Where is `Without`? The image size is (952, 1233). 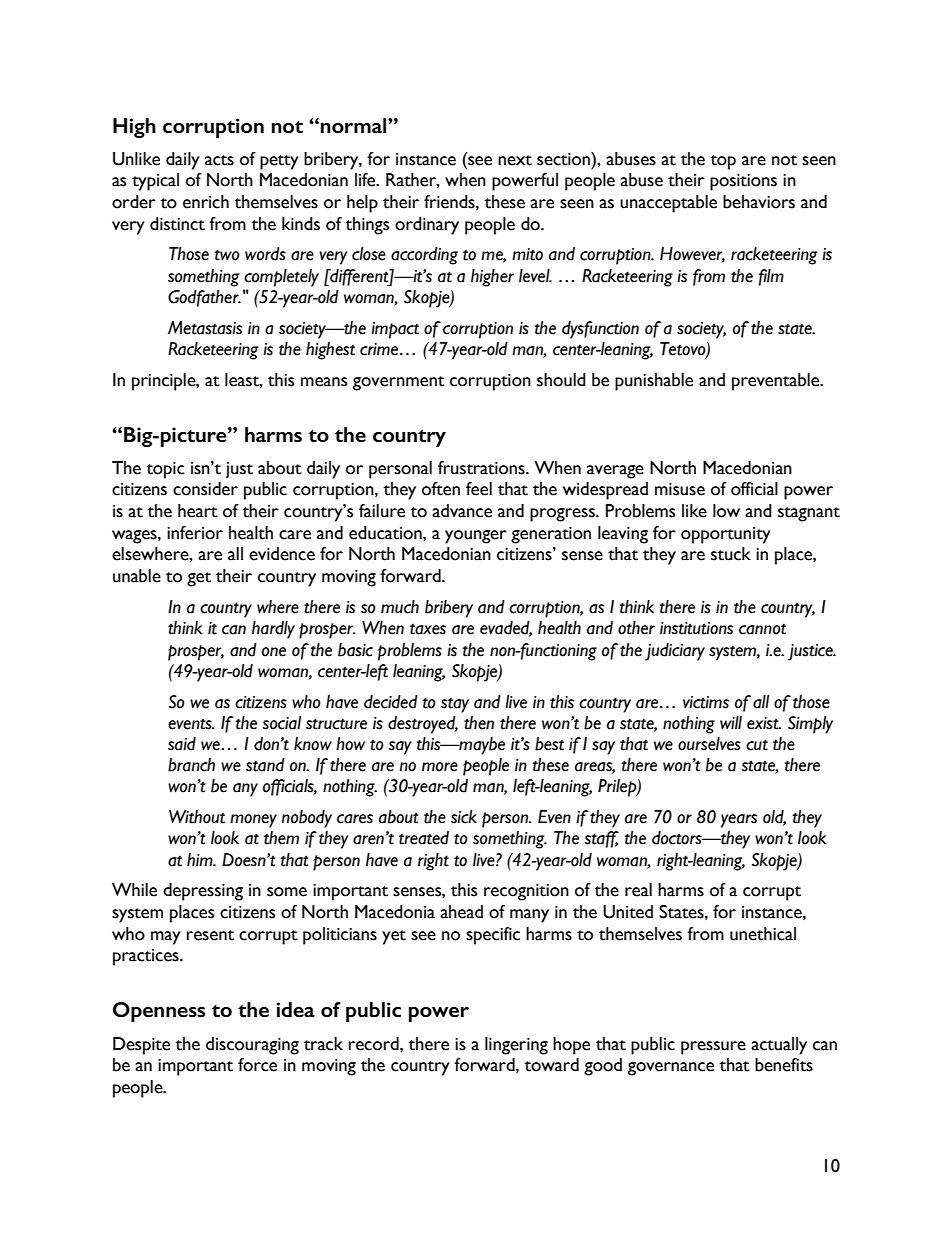 Without is located at coordinates (197, 817).
